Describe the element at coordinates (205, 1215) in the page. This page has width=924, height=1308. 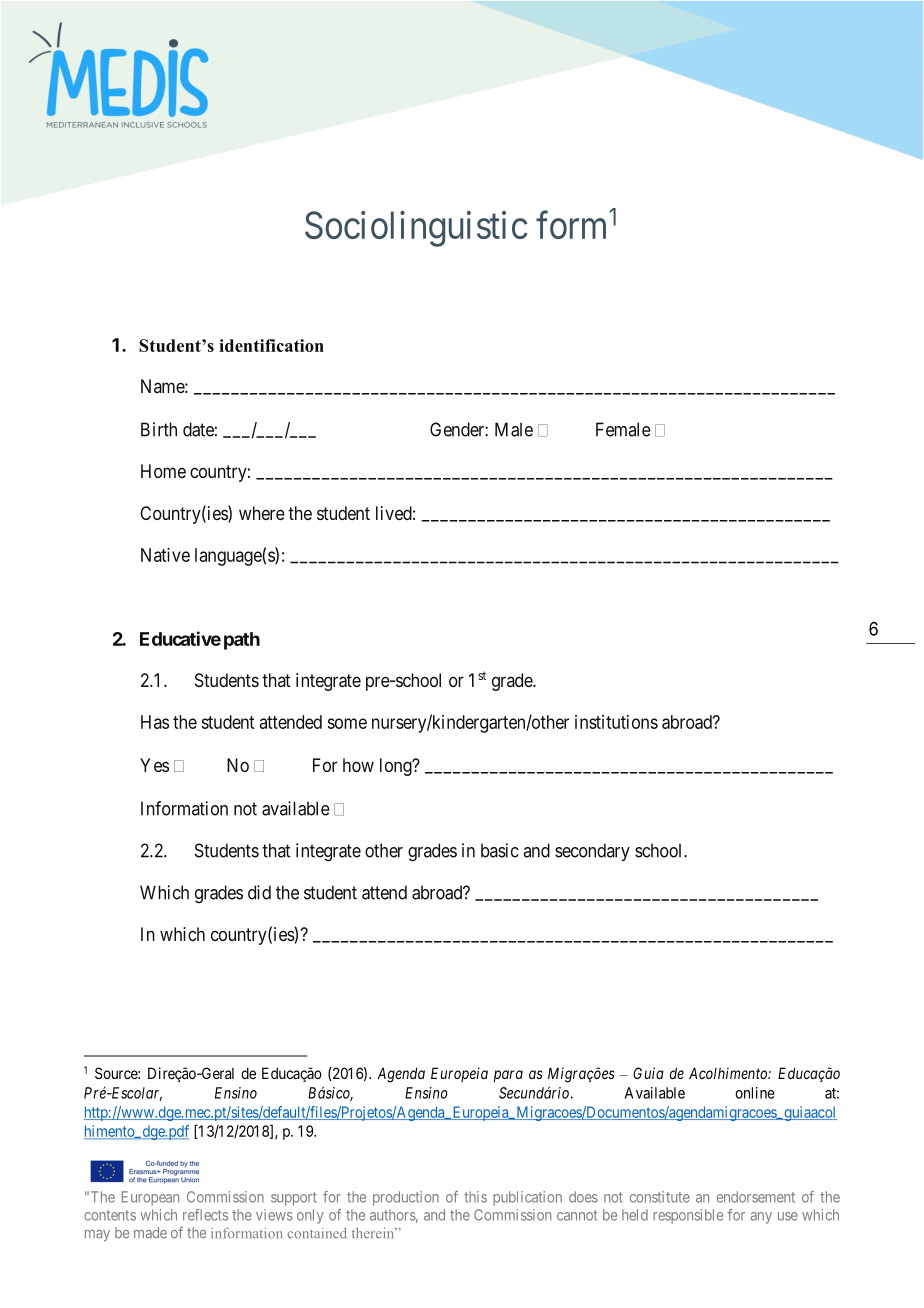
I see `reflects` at that location.
